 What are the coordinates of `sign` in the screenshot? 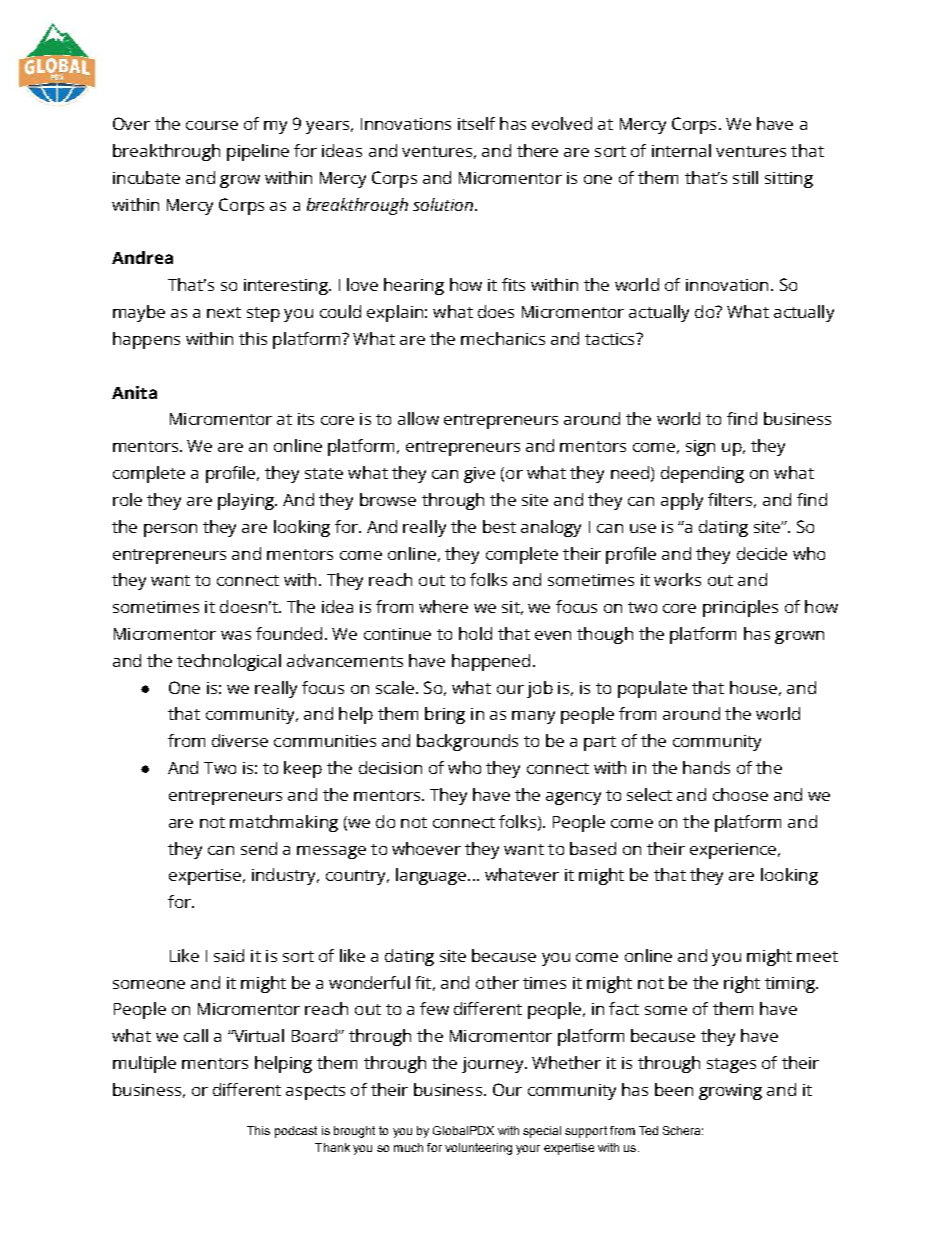 It's located at (700, 448).
